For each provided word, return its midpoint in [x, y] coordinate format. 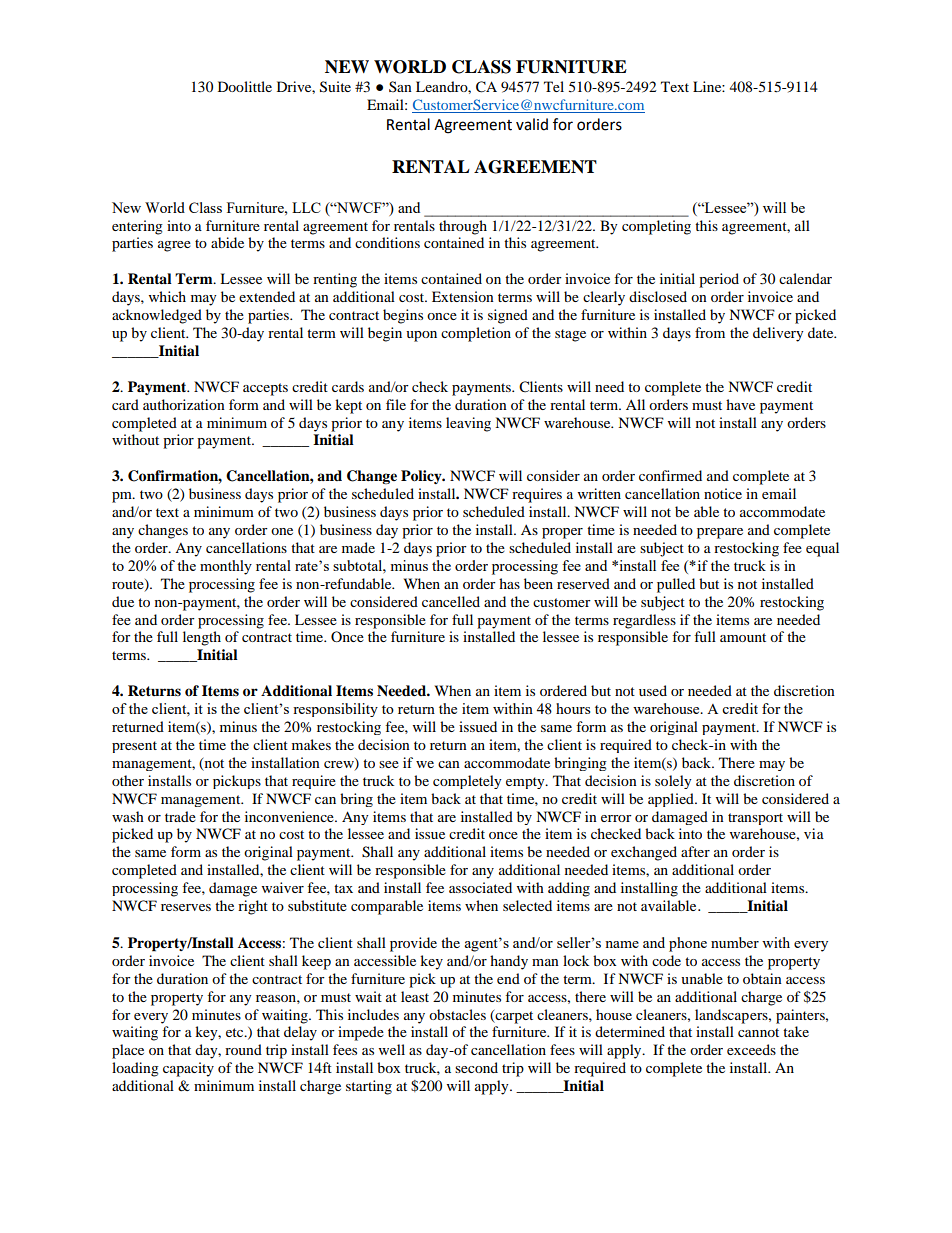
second [476, 1067]
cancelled [451, 601]
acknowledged [157, 316]
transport [755, 819]
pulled [676, 585]
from [710, 332]
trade [180, 816]
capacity [188, 1069]
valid [532, 124]
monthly [226, 567]
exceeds [751, 1049]
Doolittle [245, 86]
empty [526, 783]
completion [476, 334]
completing [656, 227]
